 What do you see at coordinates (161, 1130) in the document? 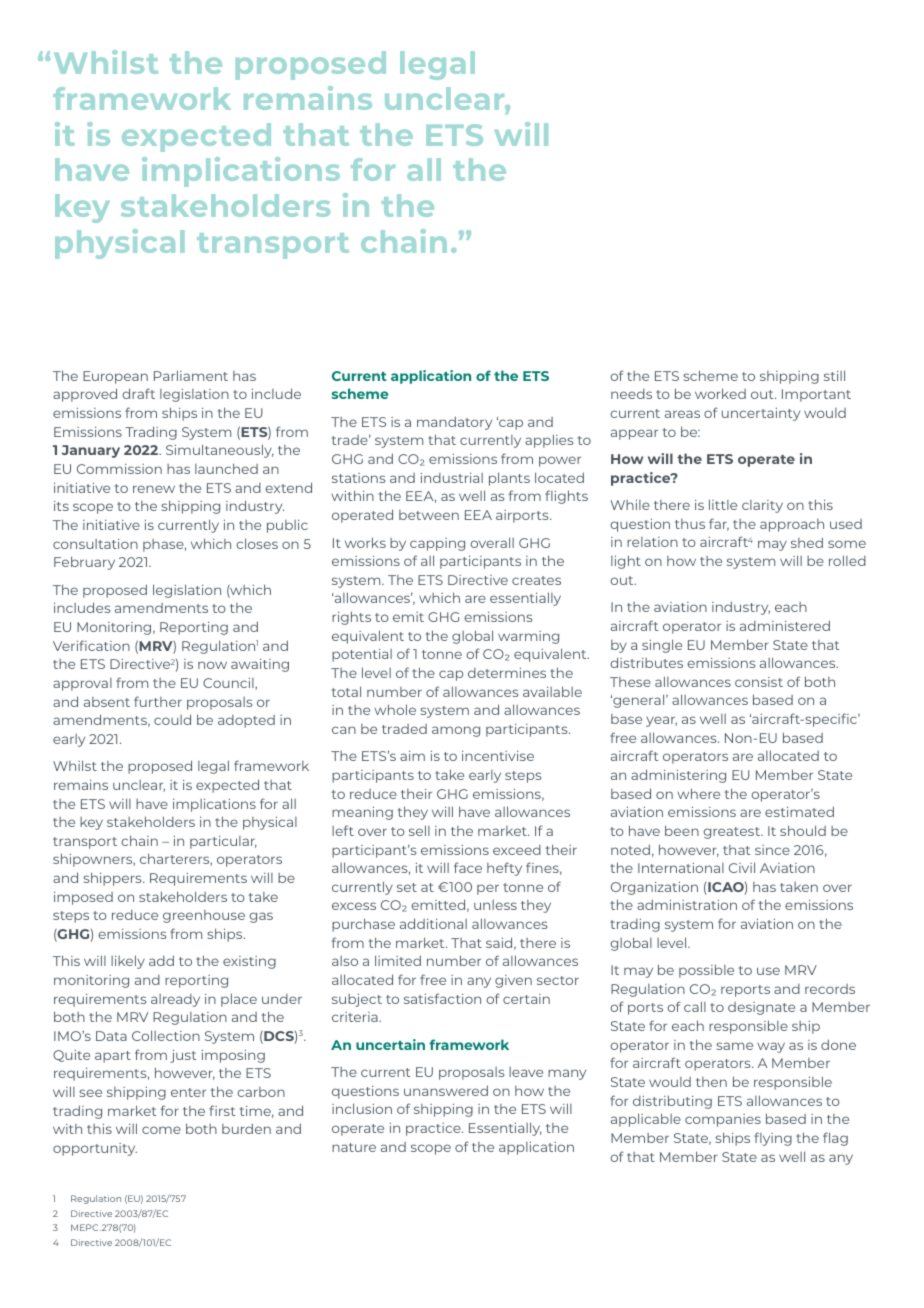
I see `come` at bounding box center [161, 1130].
